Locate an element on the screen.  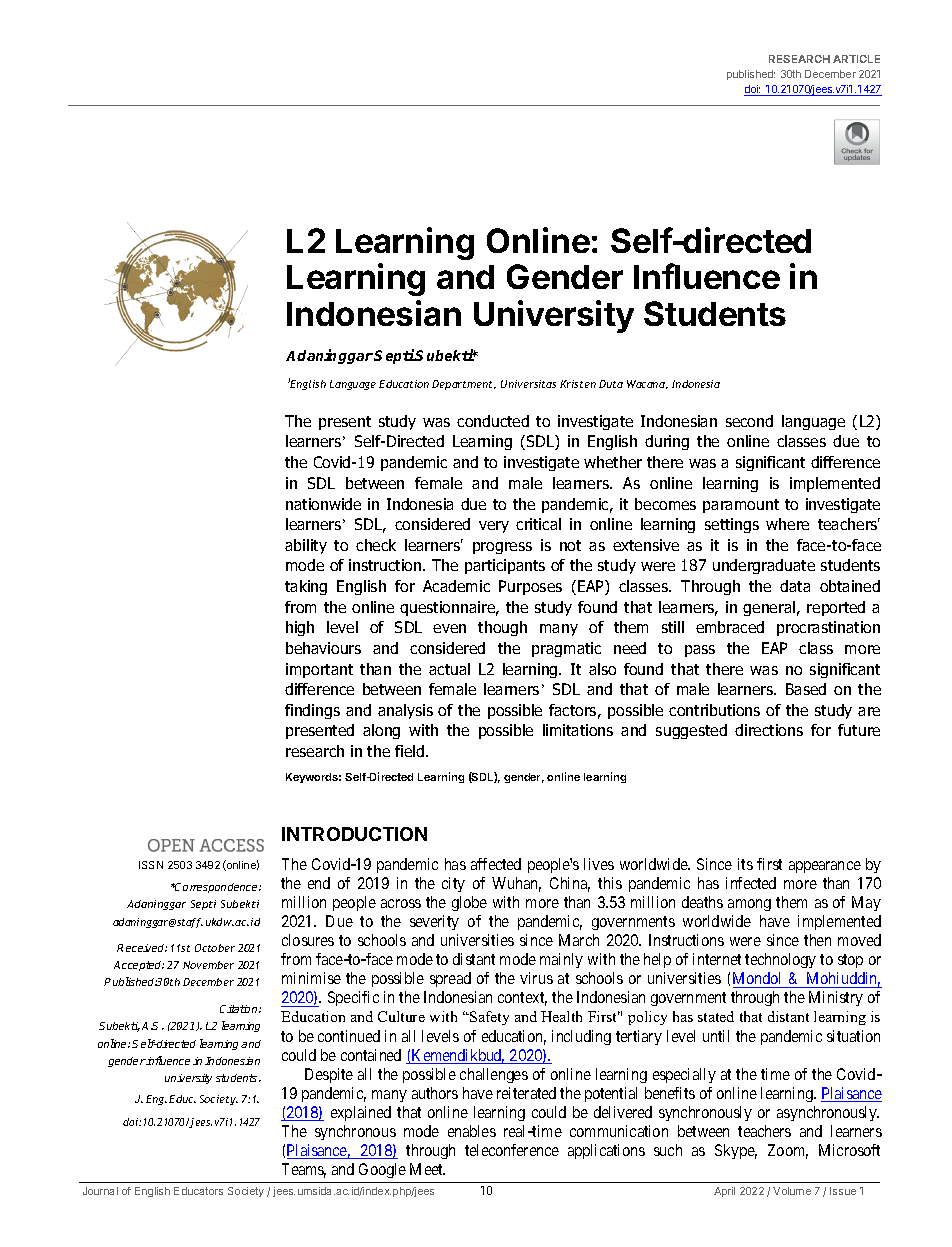
Department is located at coordinates (464, 385).
